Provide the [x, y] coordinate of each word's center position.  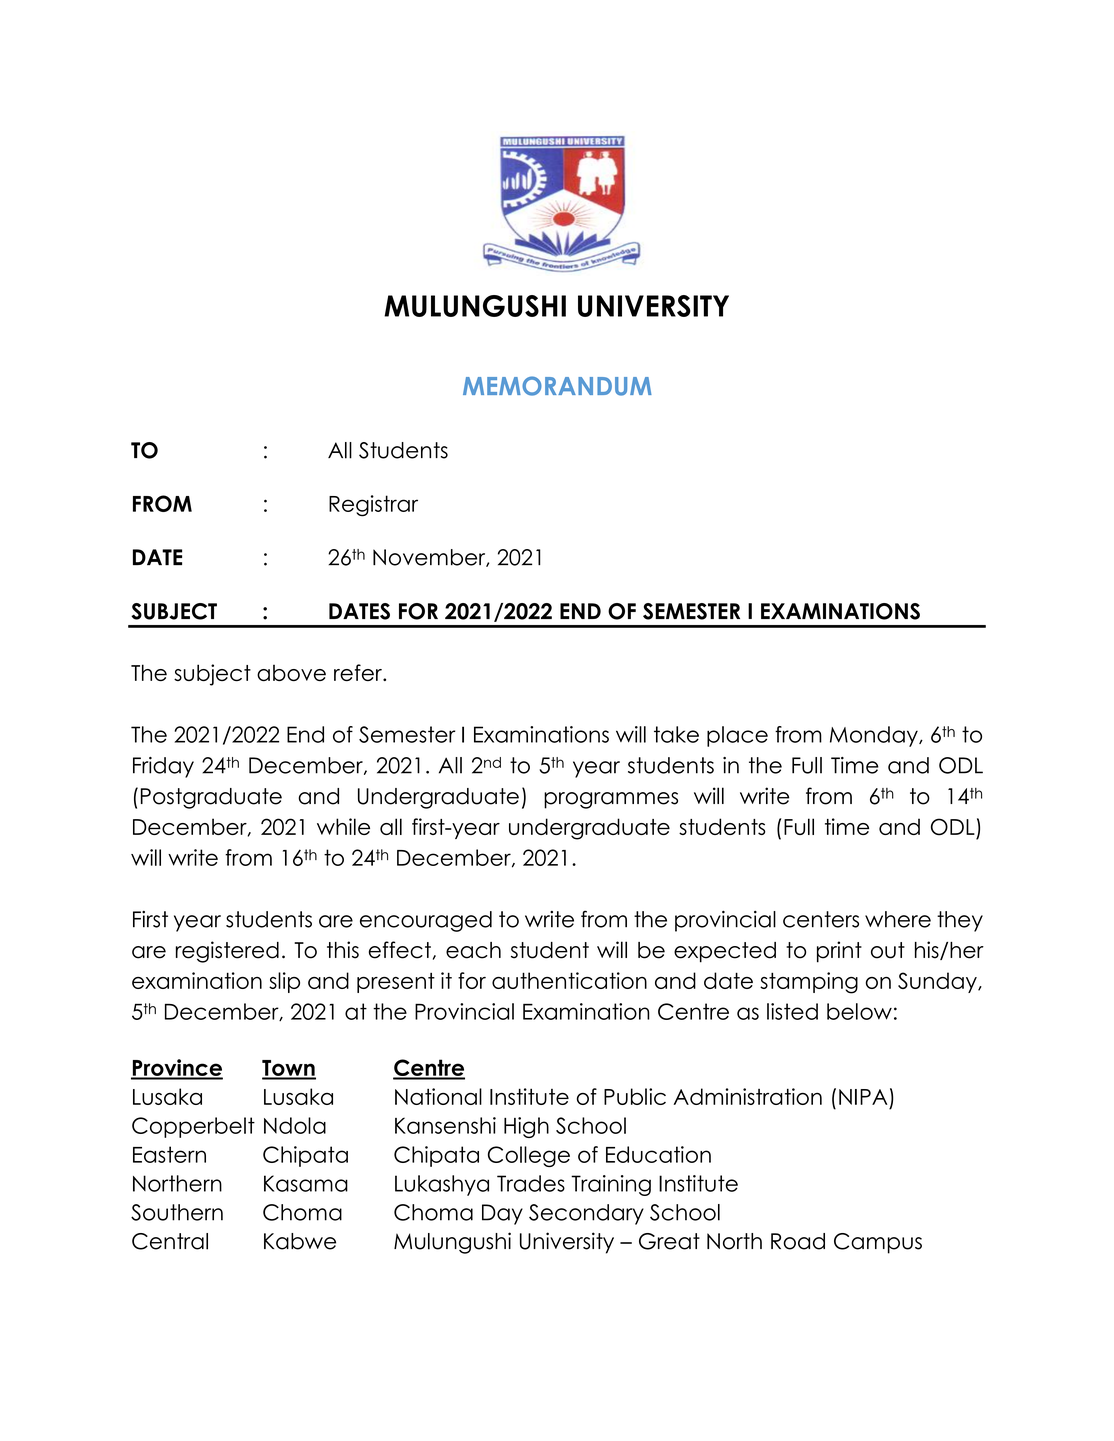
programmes [611, 800]
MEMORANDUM [557, 386]
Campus [878, 1243]
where [898, 919]
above [291, 673]
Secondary [586, 1214]
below [859, 1011]
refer [359, 672]
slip [284, 982]
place [737, 736]
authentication [569, 980]
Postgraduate [211, 798]
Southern [177, 1212]
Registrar [373, 506]
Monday [875, 736]
